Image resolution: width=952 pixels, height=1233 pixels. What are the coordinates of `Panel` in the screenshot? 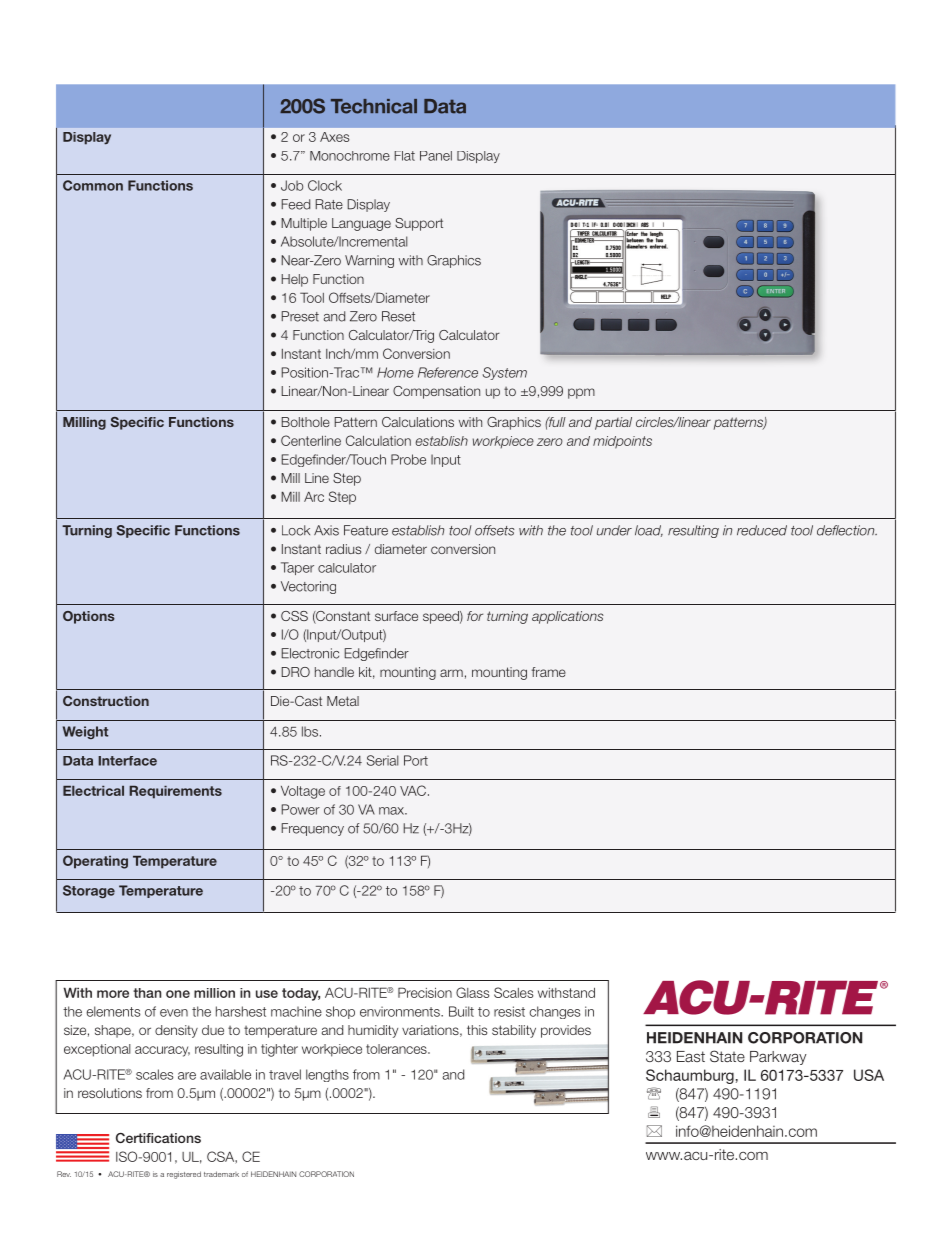 It's located at (436, 156).
